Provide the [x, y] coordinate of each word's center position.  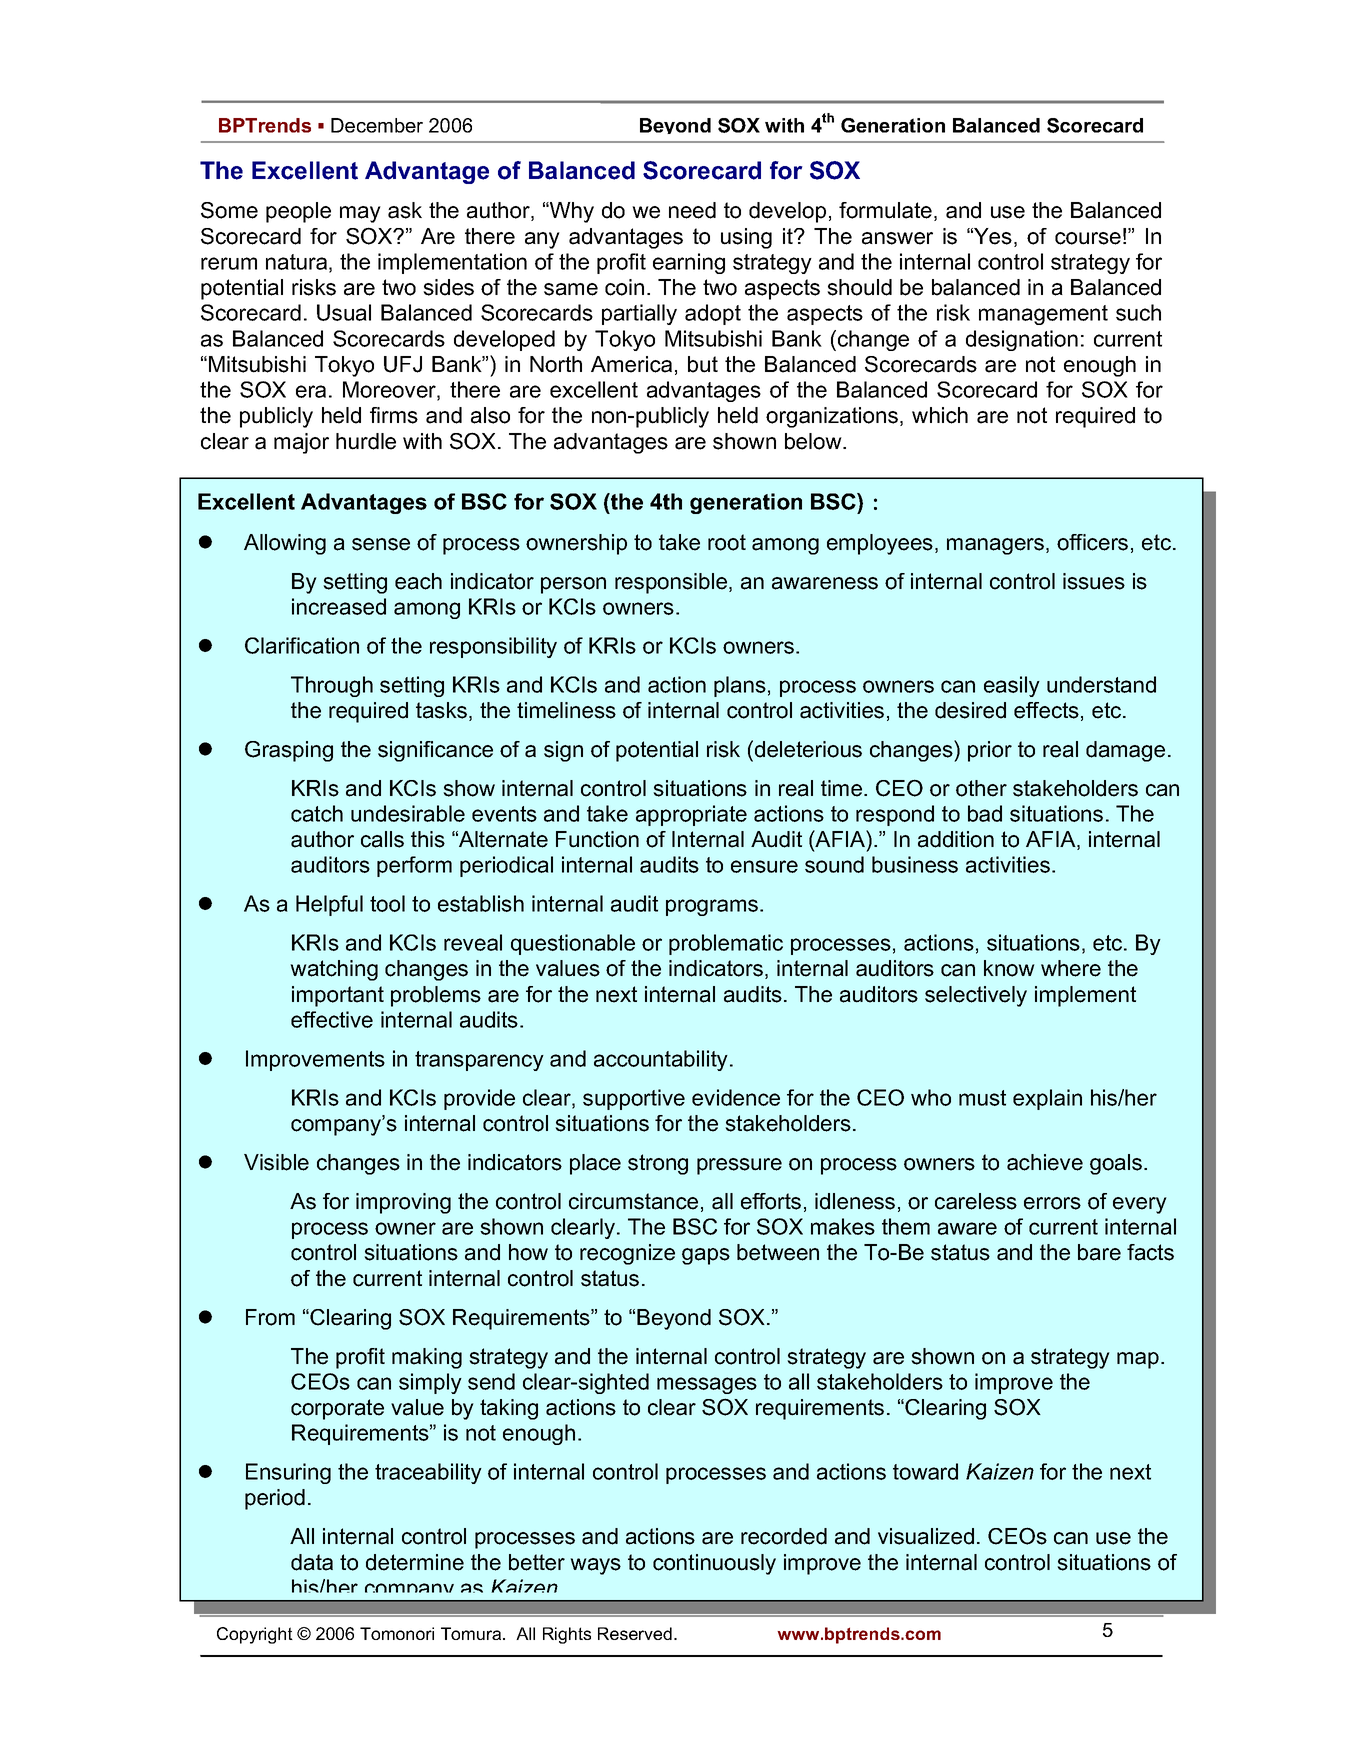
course [1088, 238]
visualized [926, 1536]
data [312, 1562]
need [692, 210]
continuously [714, 1564]
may [360, 214]
